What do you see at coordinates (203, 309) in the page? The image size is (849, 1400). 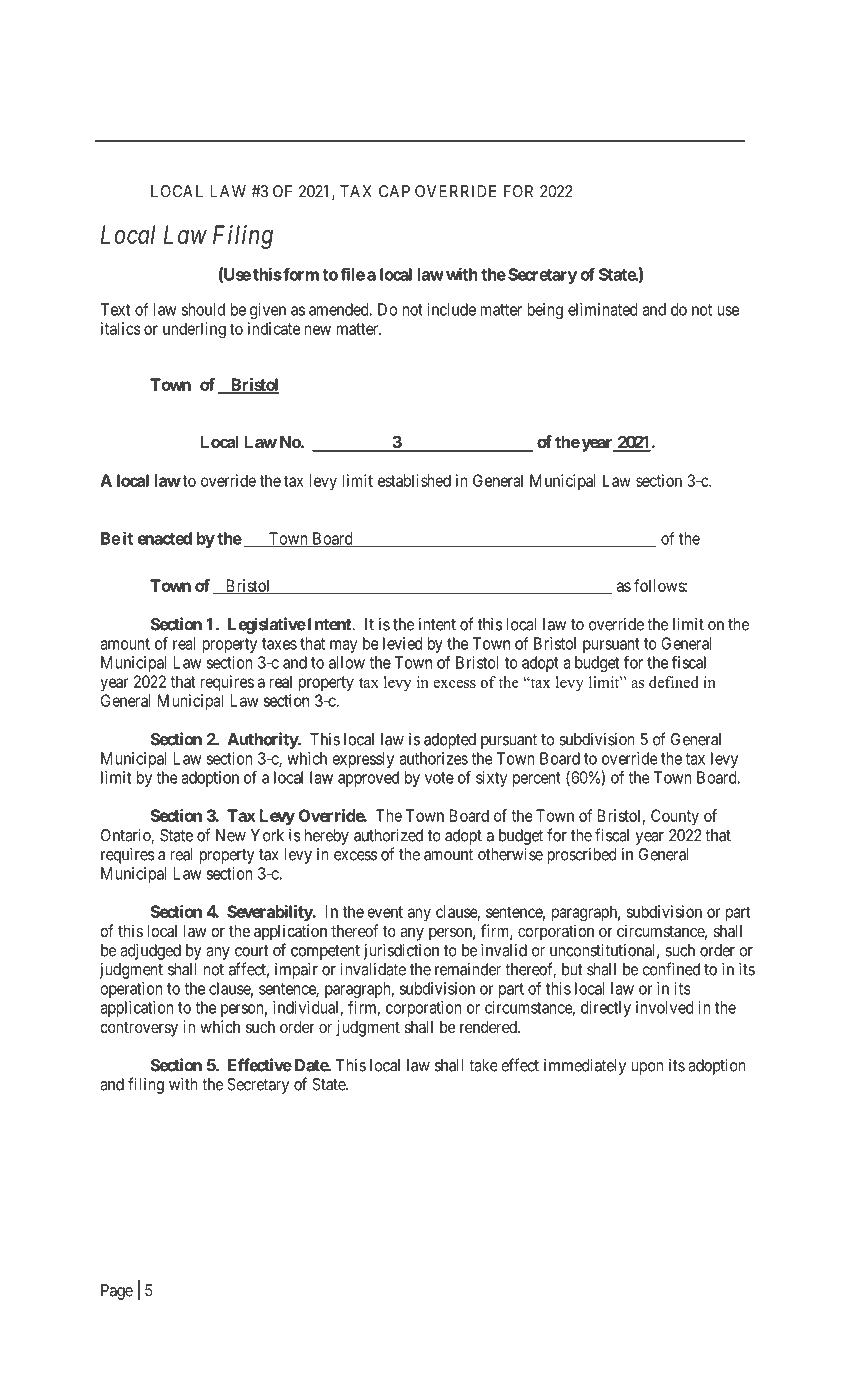 I see `should` at bounding box center [203, 309].
